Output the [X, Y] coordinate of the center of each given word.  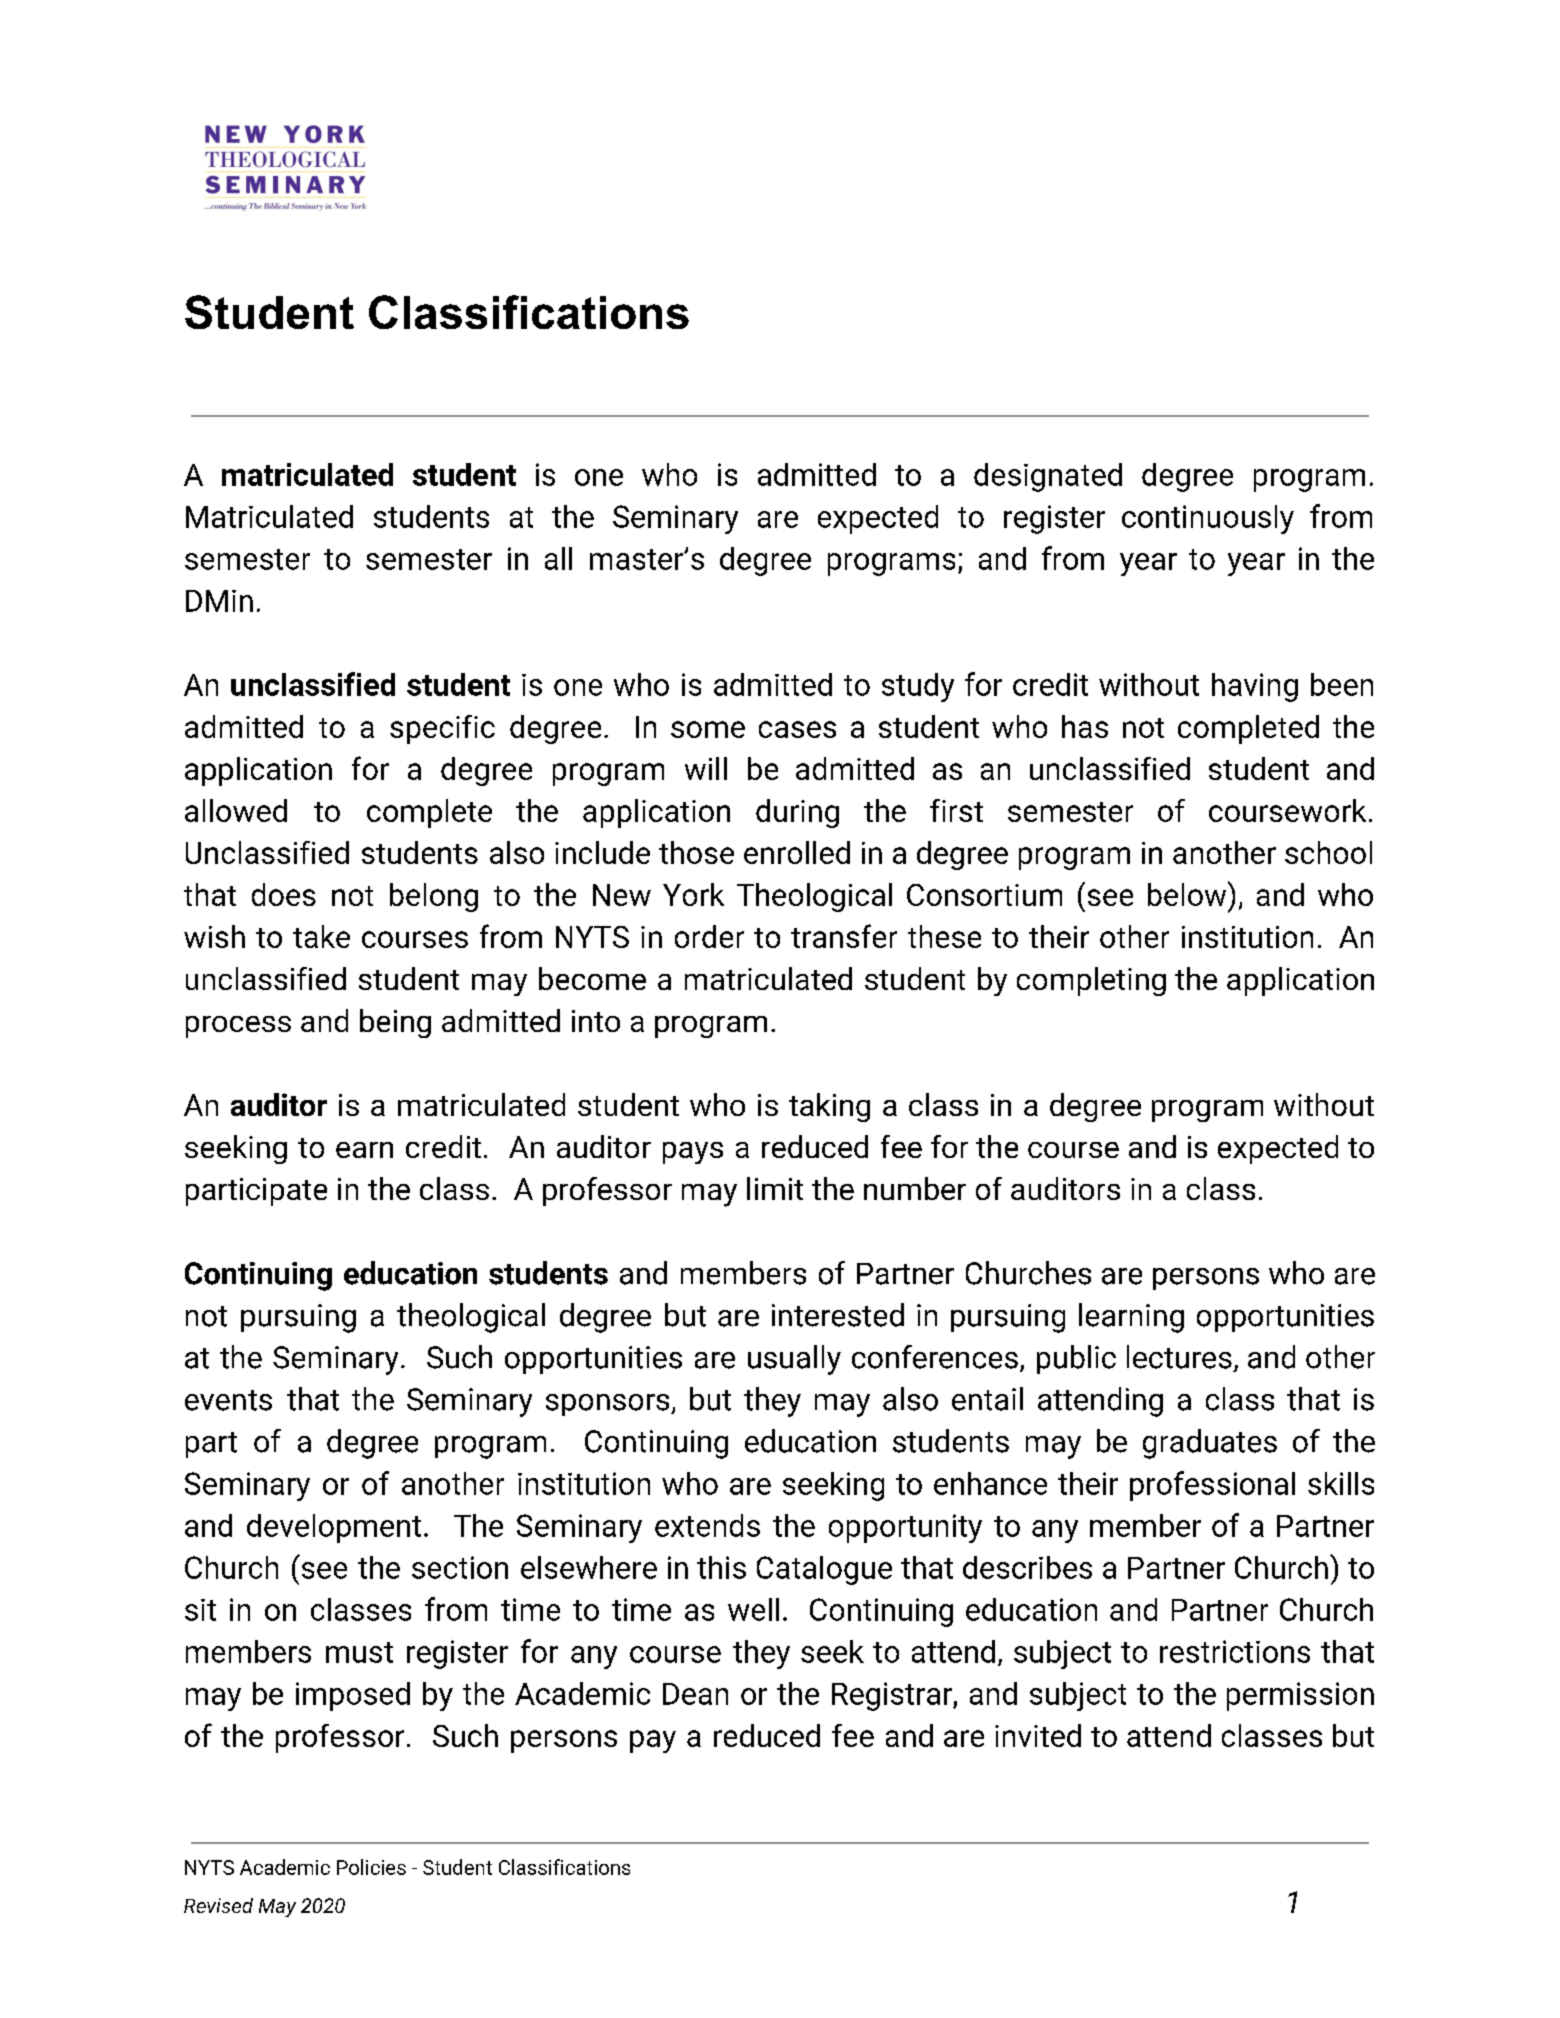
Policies [371, 1867]
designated [1048, 477]
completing [1091, 981]
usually [794, 1360]
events [228, 1400]
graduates [1210, 1444]
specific [442, 729]
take [321, 936]
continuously [1208, 519]
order [709, 936]
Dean [695, 1694]
